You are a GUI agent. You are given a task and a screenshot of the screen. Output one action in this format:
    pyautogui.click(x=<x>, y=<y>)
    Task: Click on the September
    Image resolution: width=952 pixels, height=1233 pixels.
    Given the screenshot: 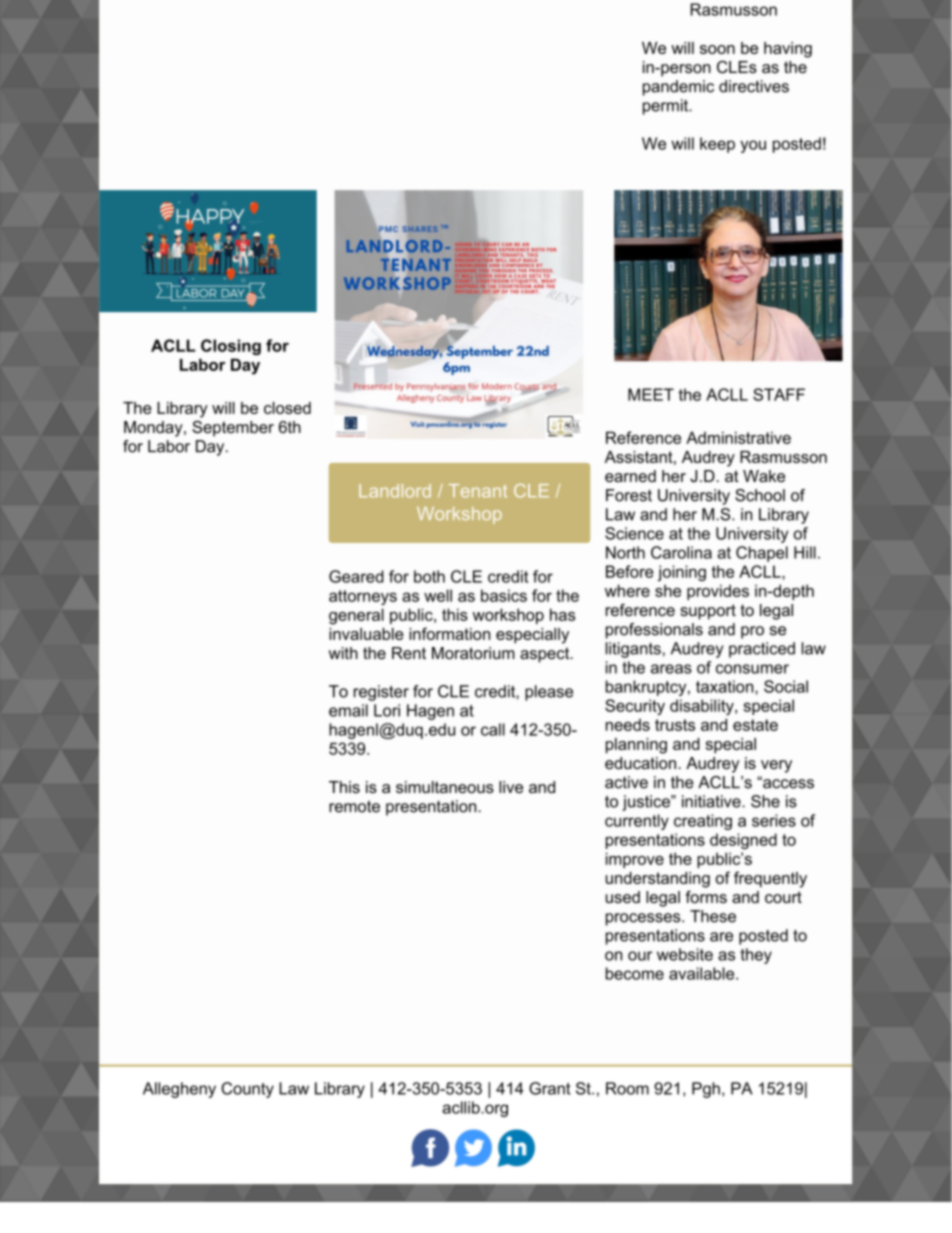 What is the action you would take?
    pyautogui.click(x=233, y=429)
